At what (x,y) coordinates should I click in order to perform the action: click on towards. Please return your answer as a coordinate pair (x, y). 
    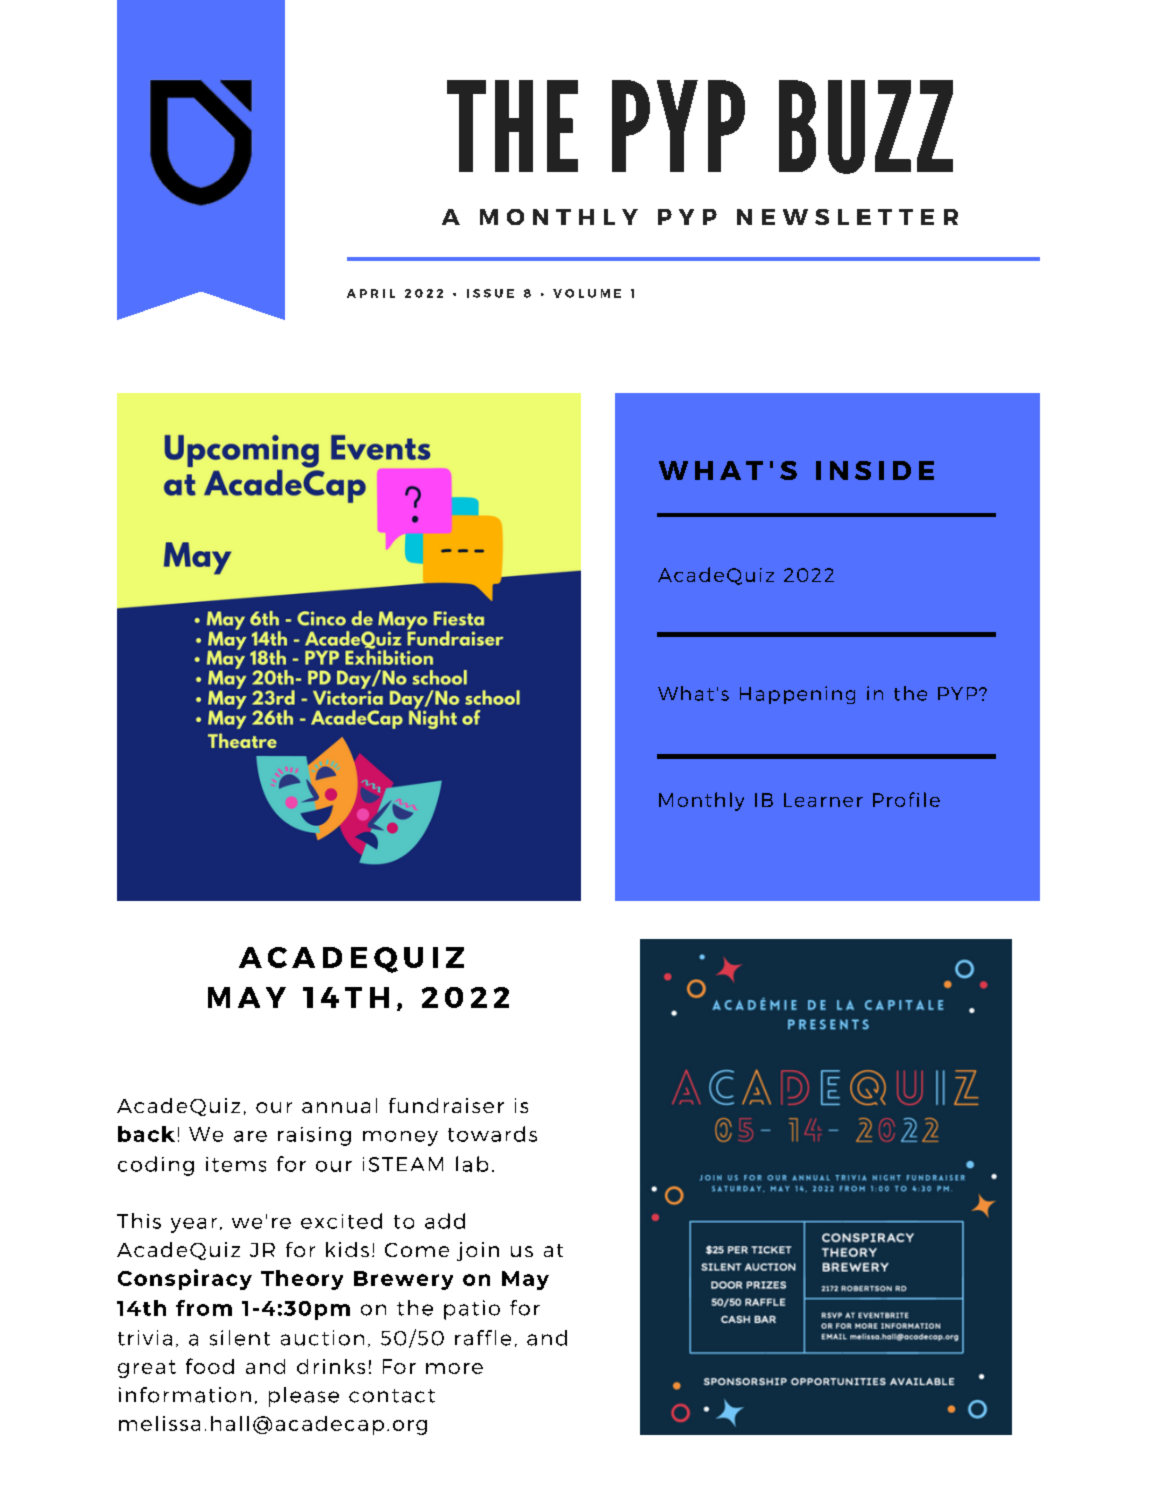
    Looking at the image, I should click on (492, 1134).
